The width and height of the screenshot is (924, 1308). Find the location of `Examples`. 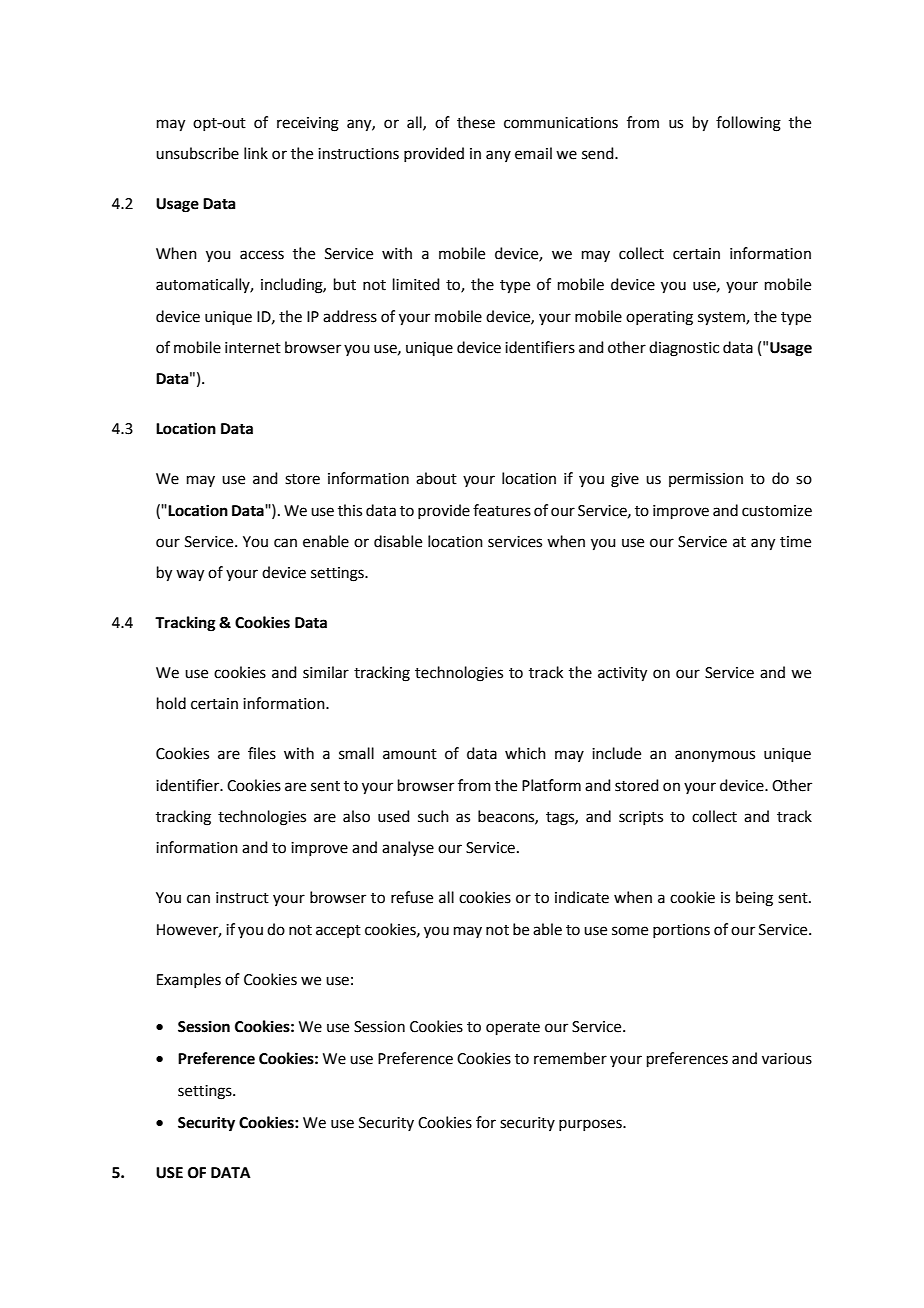

Examples is located at coordinates (189, 980).
